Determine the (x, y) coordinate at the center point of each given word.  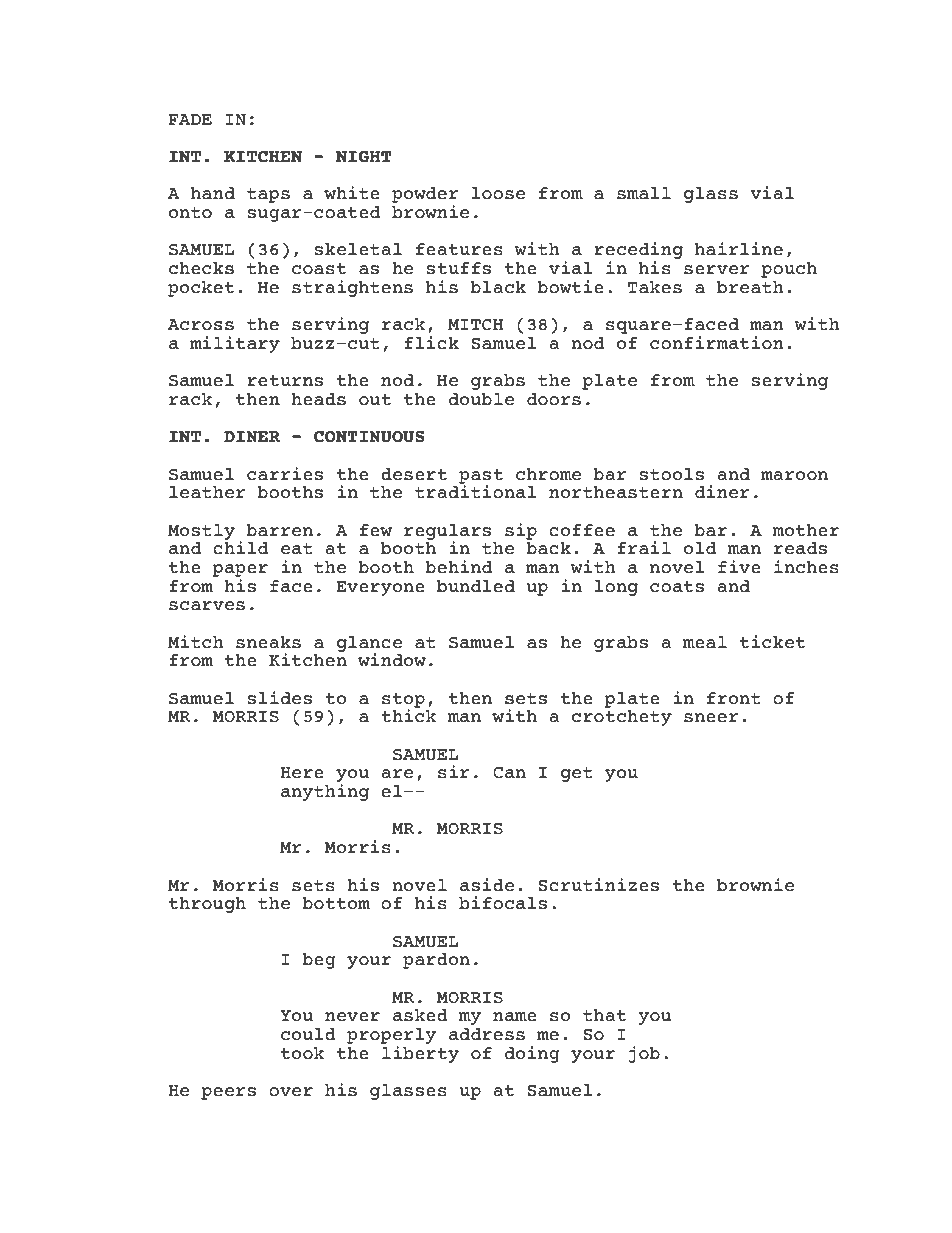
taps (268, 195)
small (644, 193)
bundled (476, 586)
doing (532, 1054)
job (644, 1054)
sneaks (268, 642)
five (739, 567)
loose (498, 193)
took (302, 1053)
